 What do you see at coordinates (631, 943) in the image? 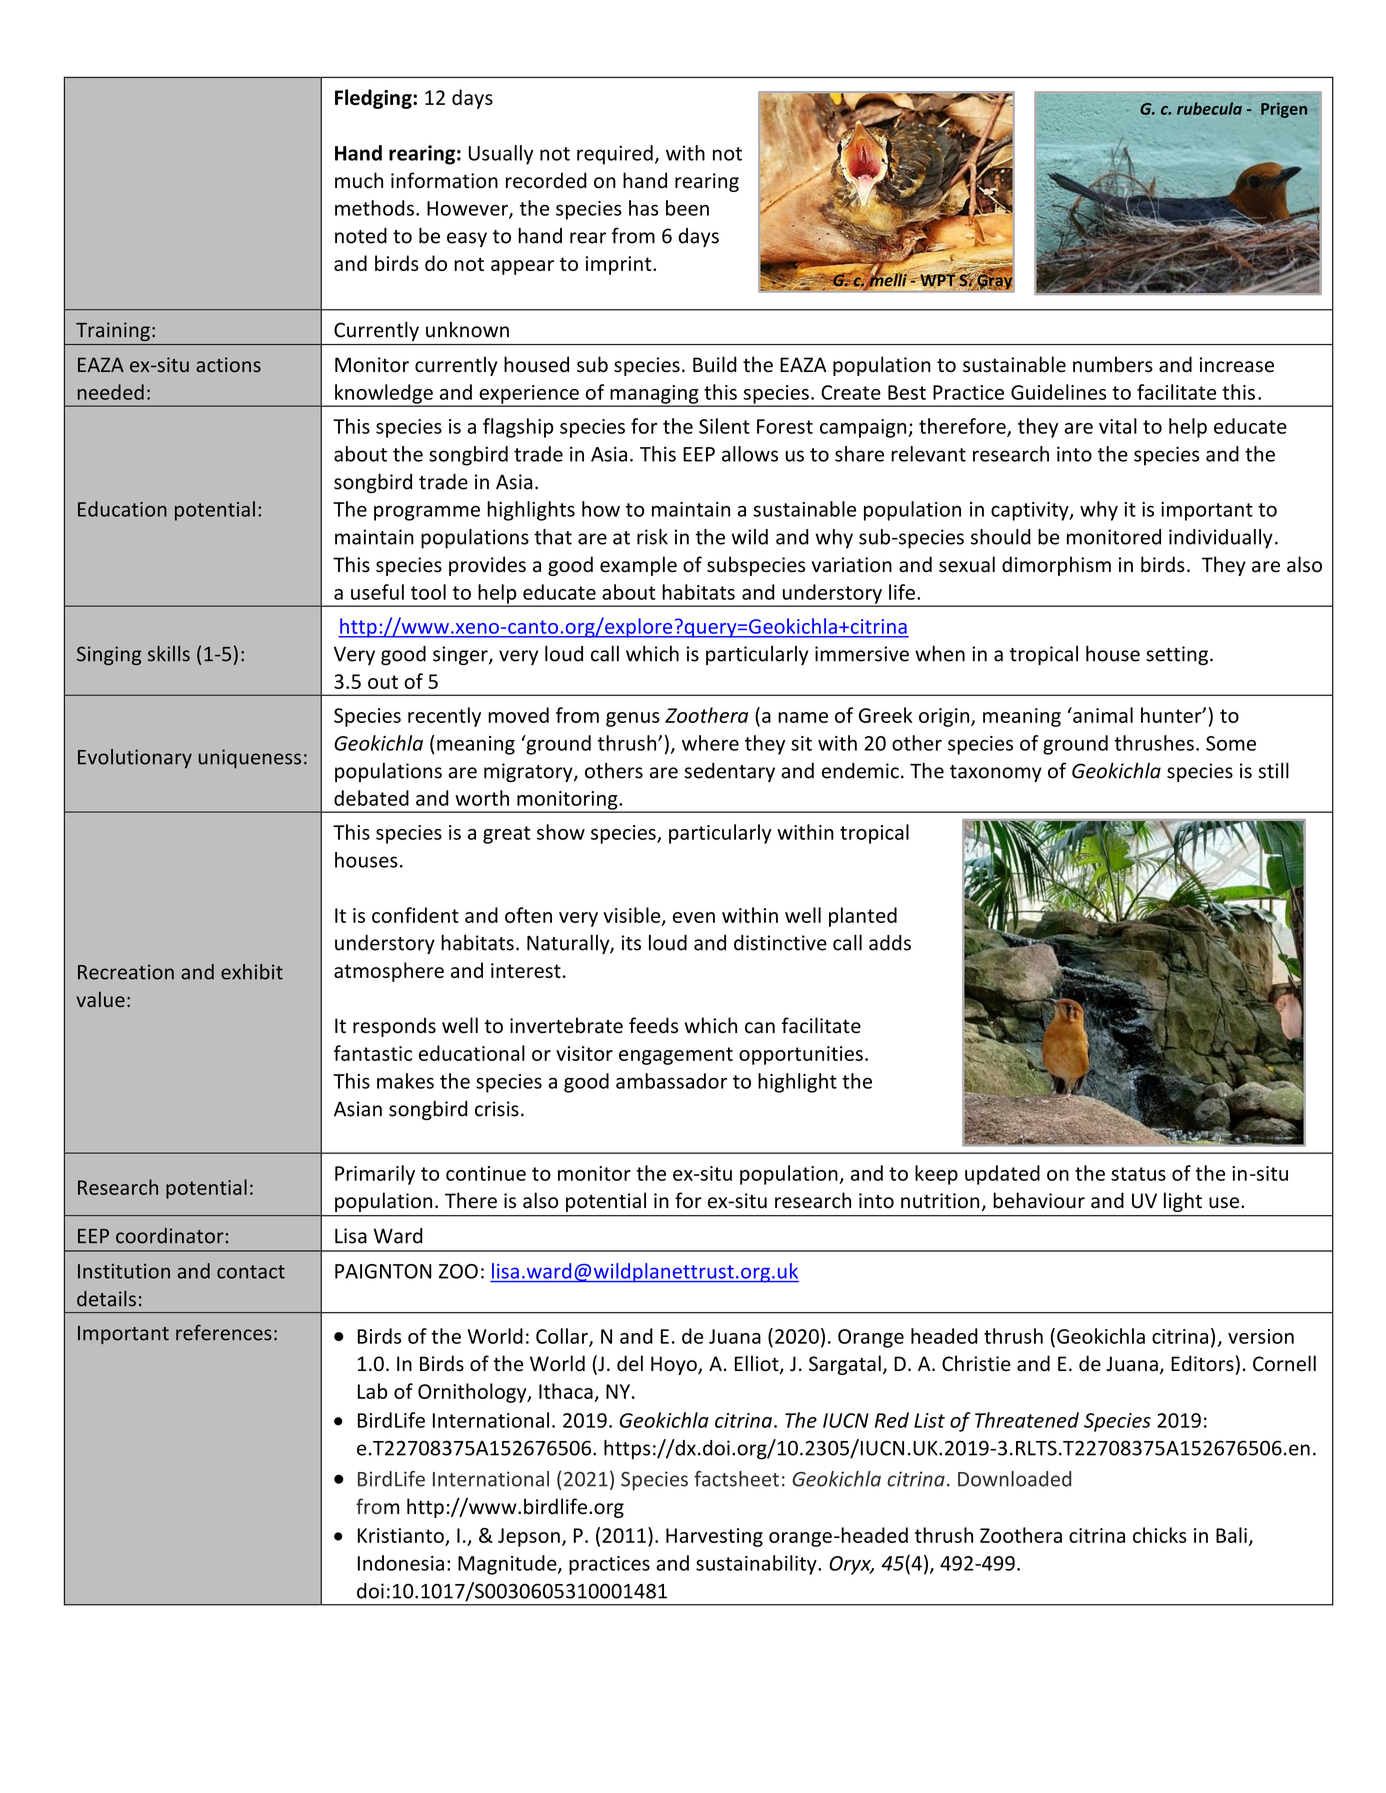
I see `its` at bounding box center [631, 943].
